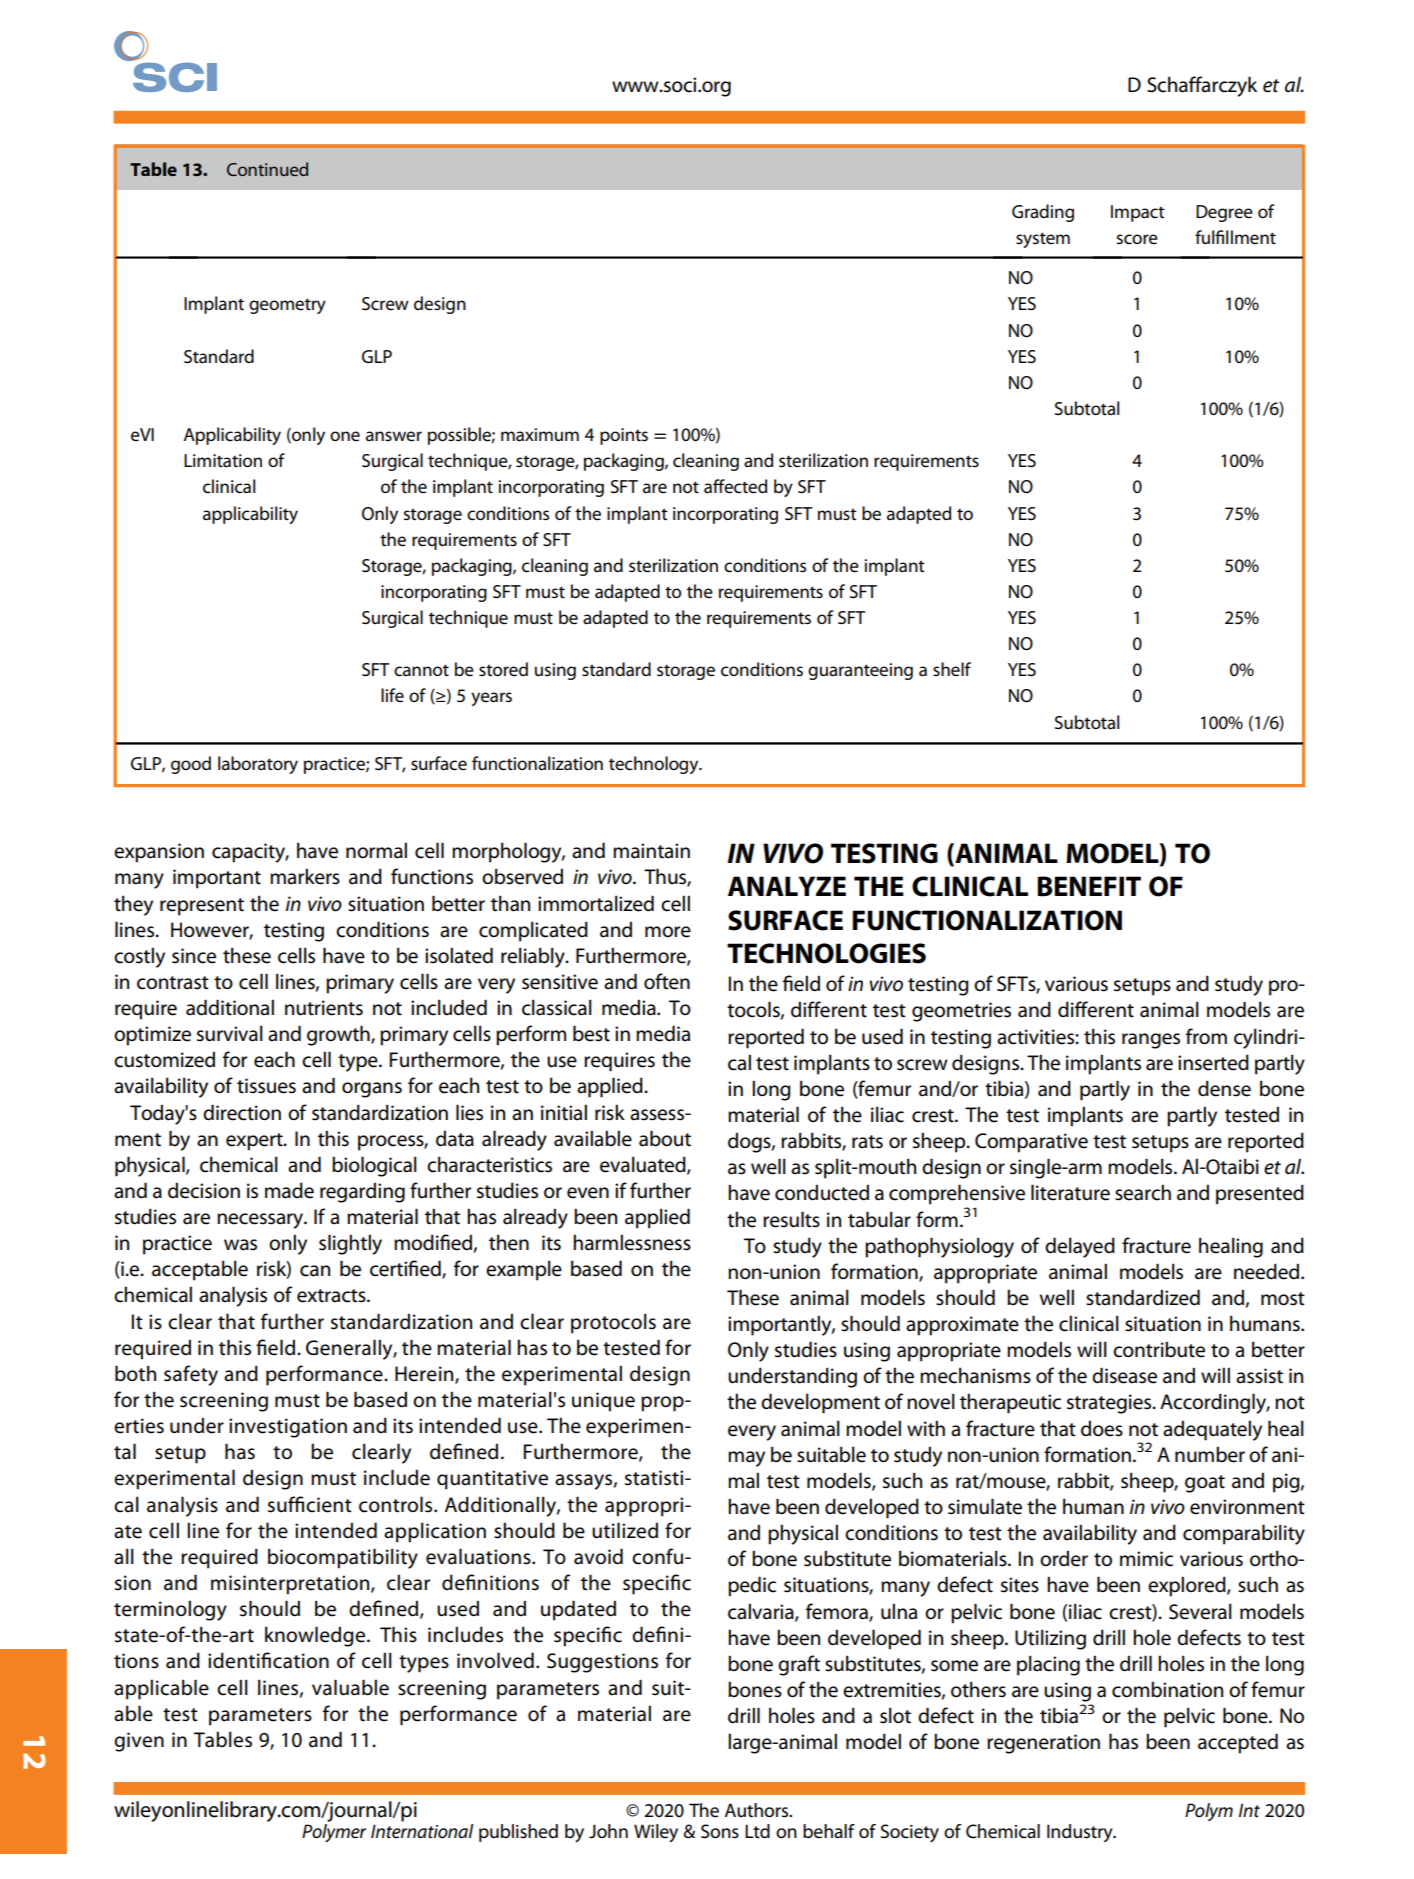 The width and height of the screenshot is (1414, 1879). Describe the element at coordinates (139, 1742) in the screenshot. I see `given` at that location.
